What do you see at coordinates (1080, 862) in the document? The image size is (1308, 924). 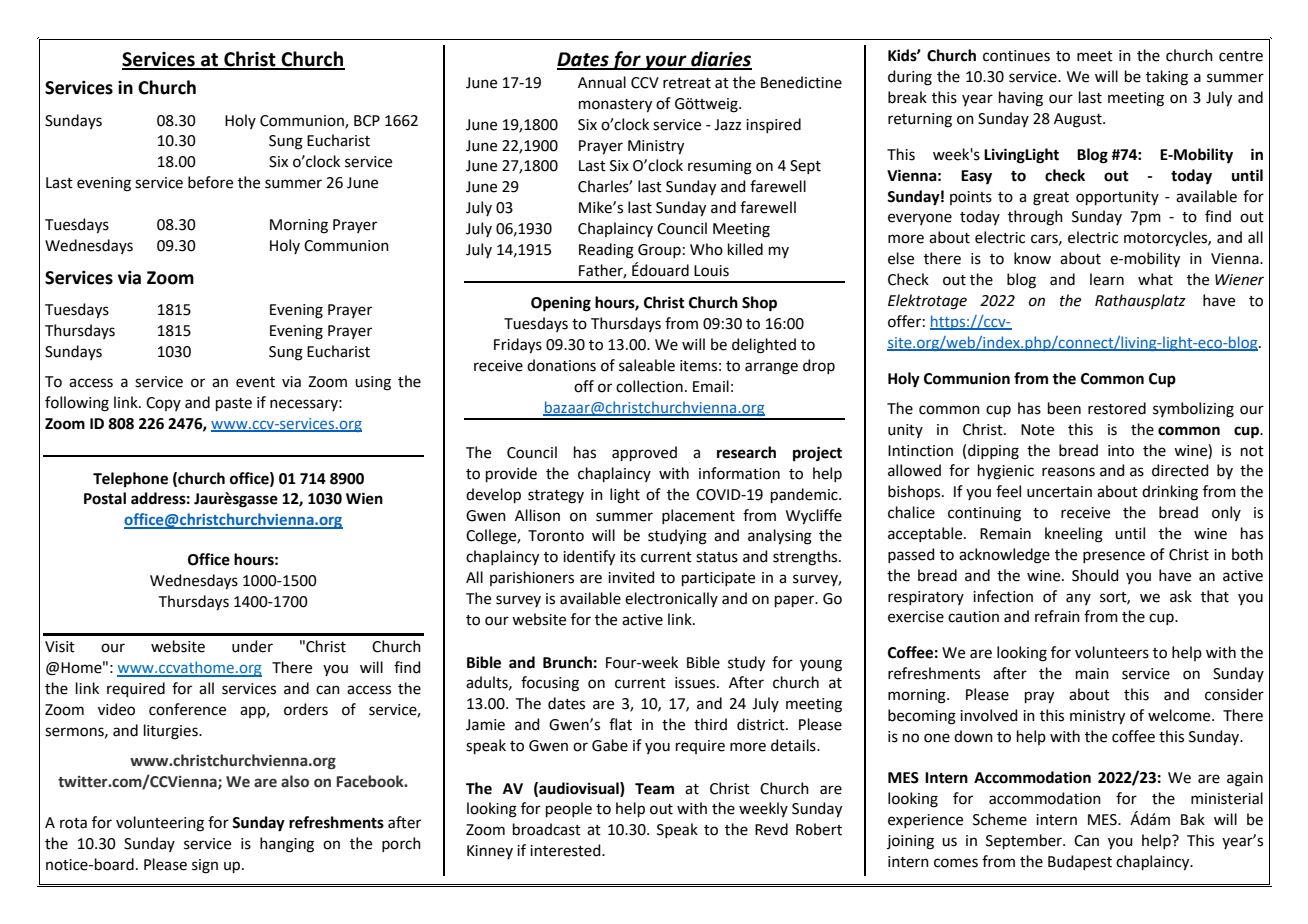 I see `Budapest` at bounding box center [1080, 862].
